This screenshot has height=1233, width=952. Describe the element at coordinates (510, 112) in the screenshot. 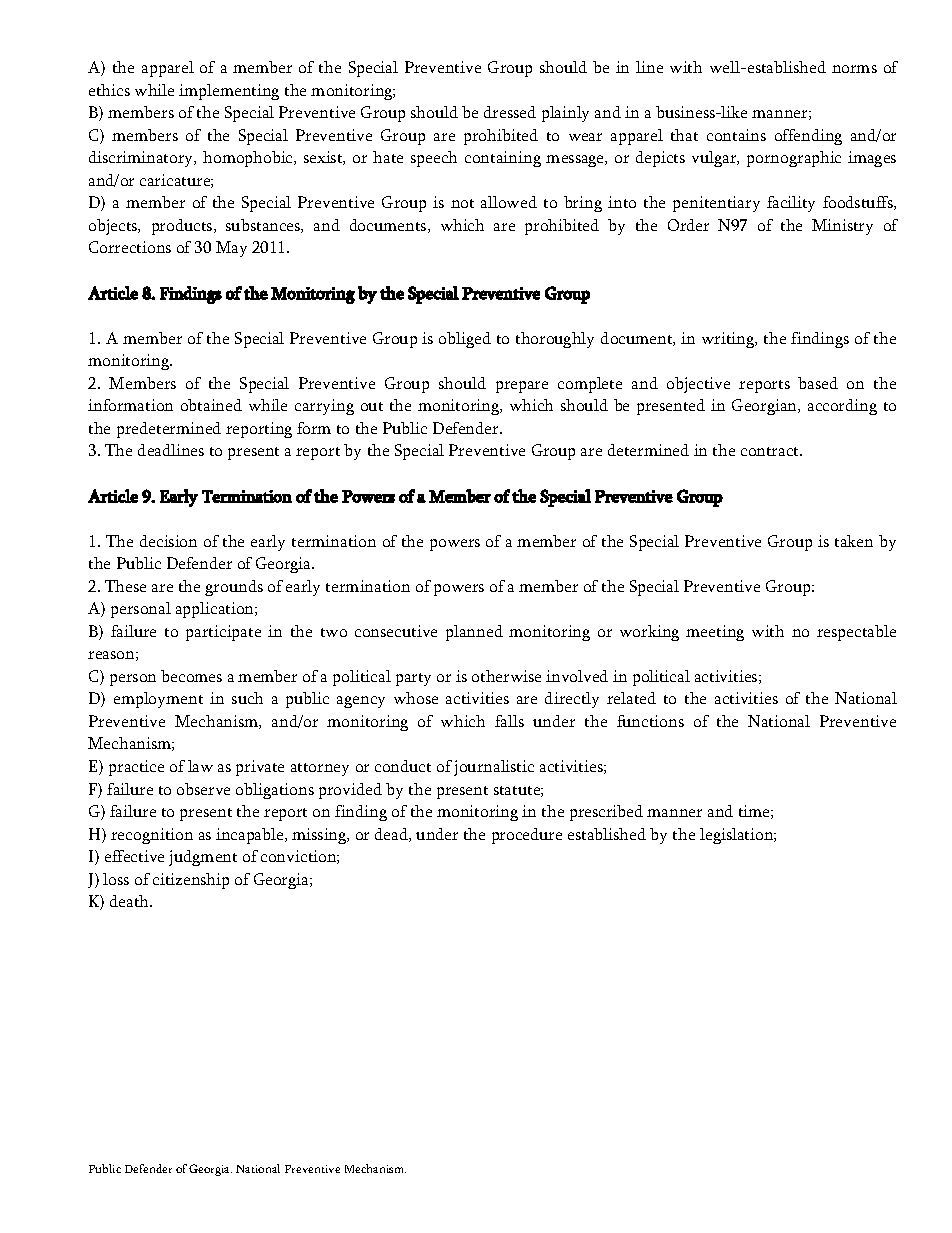

I see `dressed` at that location.
